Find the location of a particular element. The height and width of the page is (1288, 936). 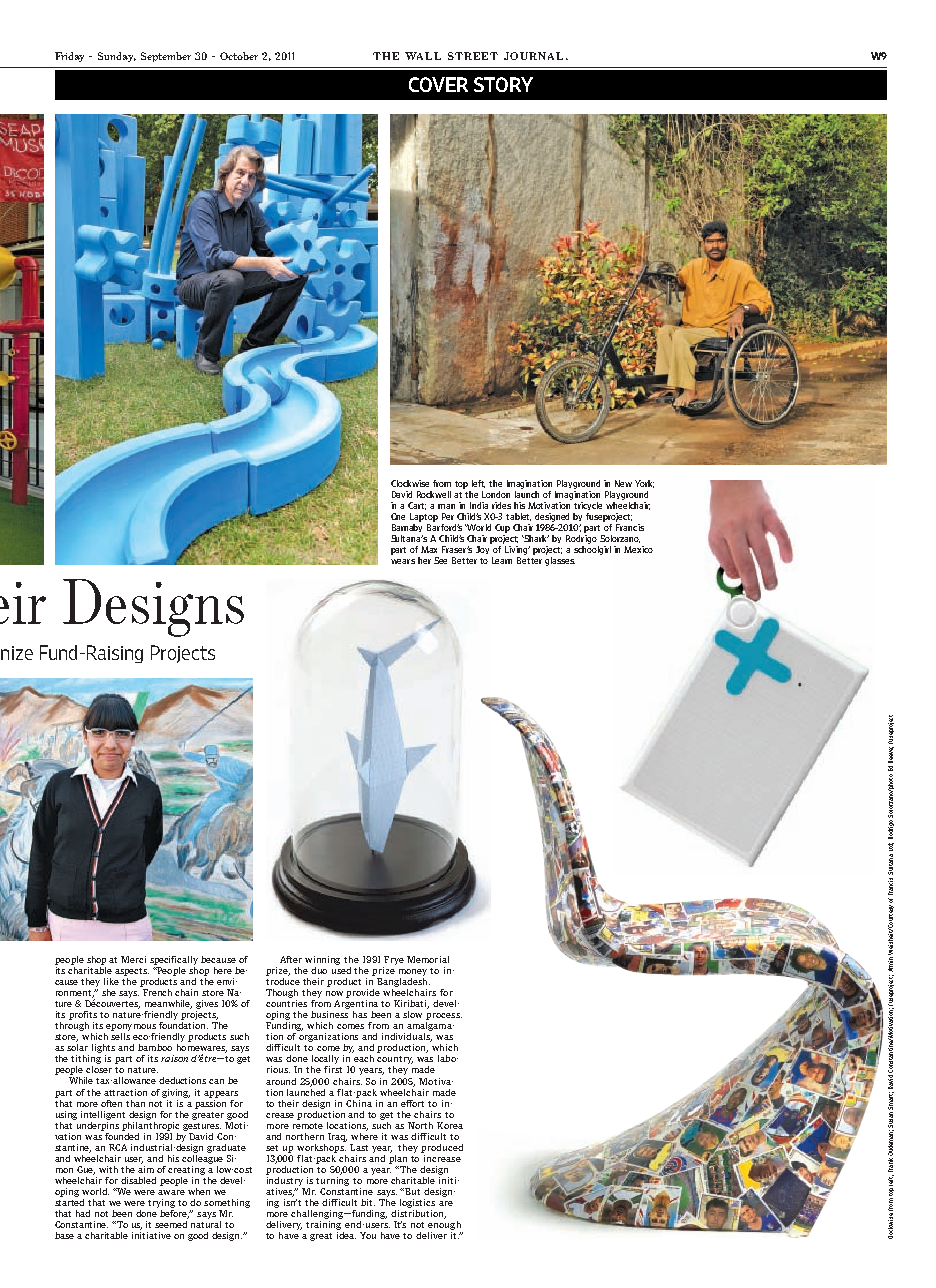

Memorial is located at coordinates (428, 959).
